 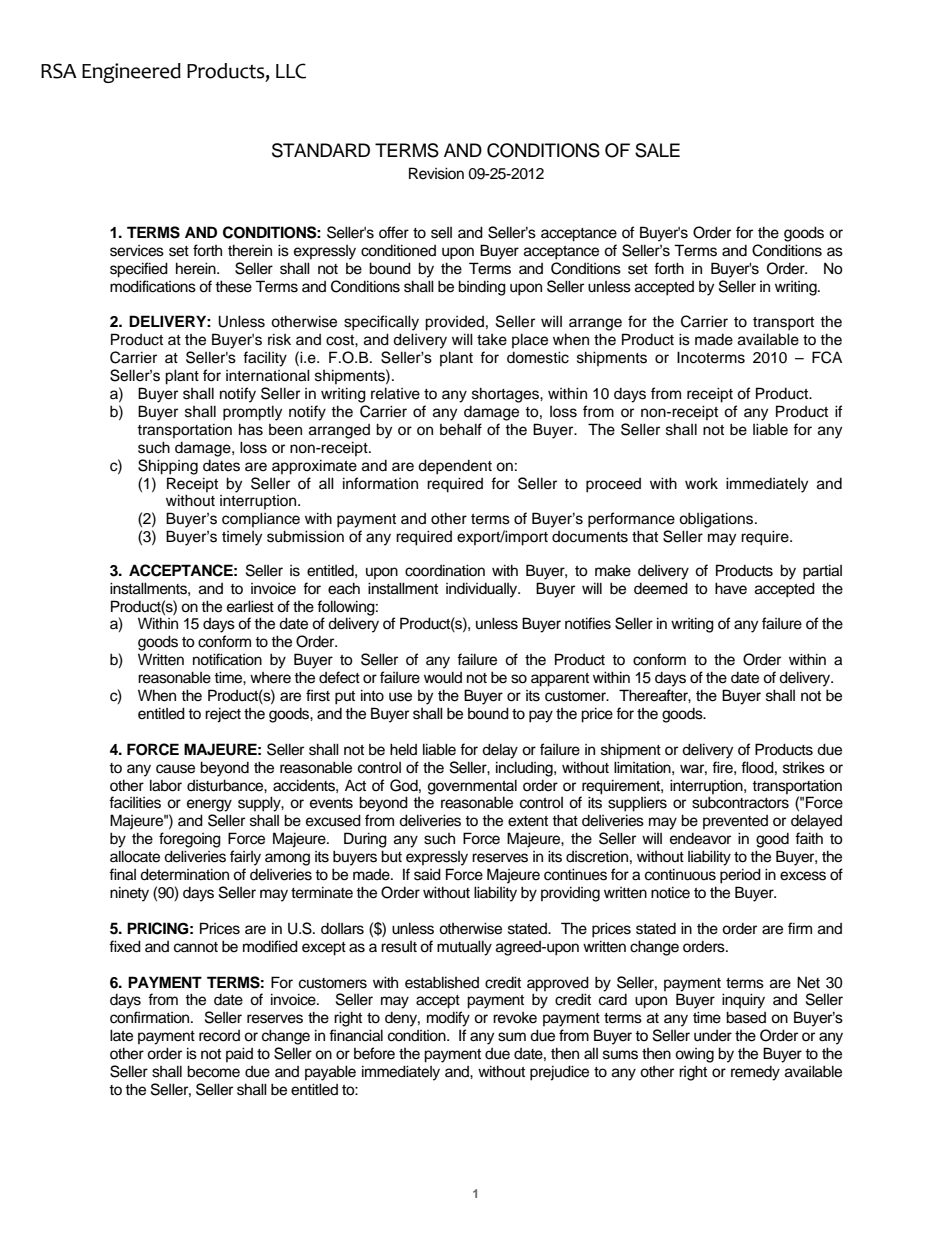 I want to click on dependent, so click(x=455, y=467).
